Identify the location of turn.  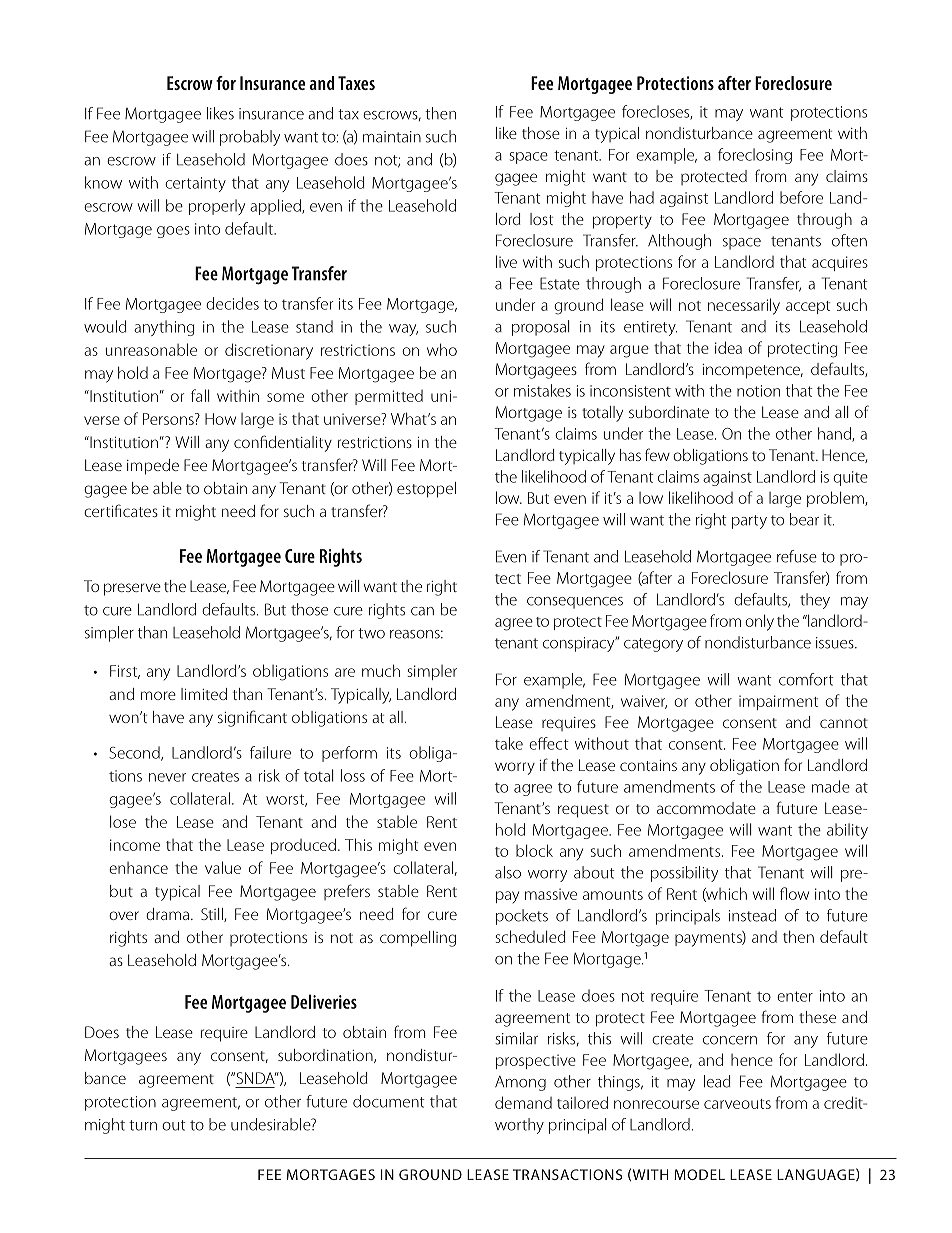
(143, 1125).
